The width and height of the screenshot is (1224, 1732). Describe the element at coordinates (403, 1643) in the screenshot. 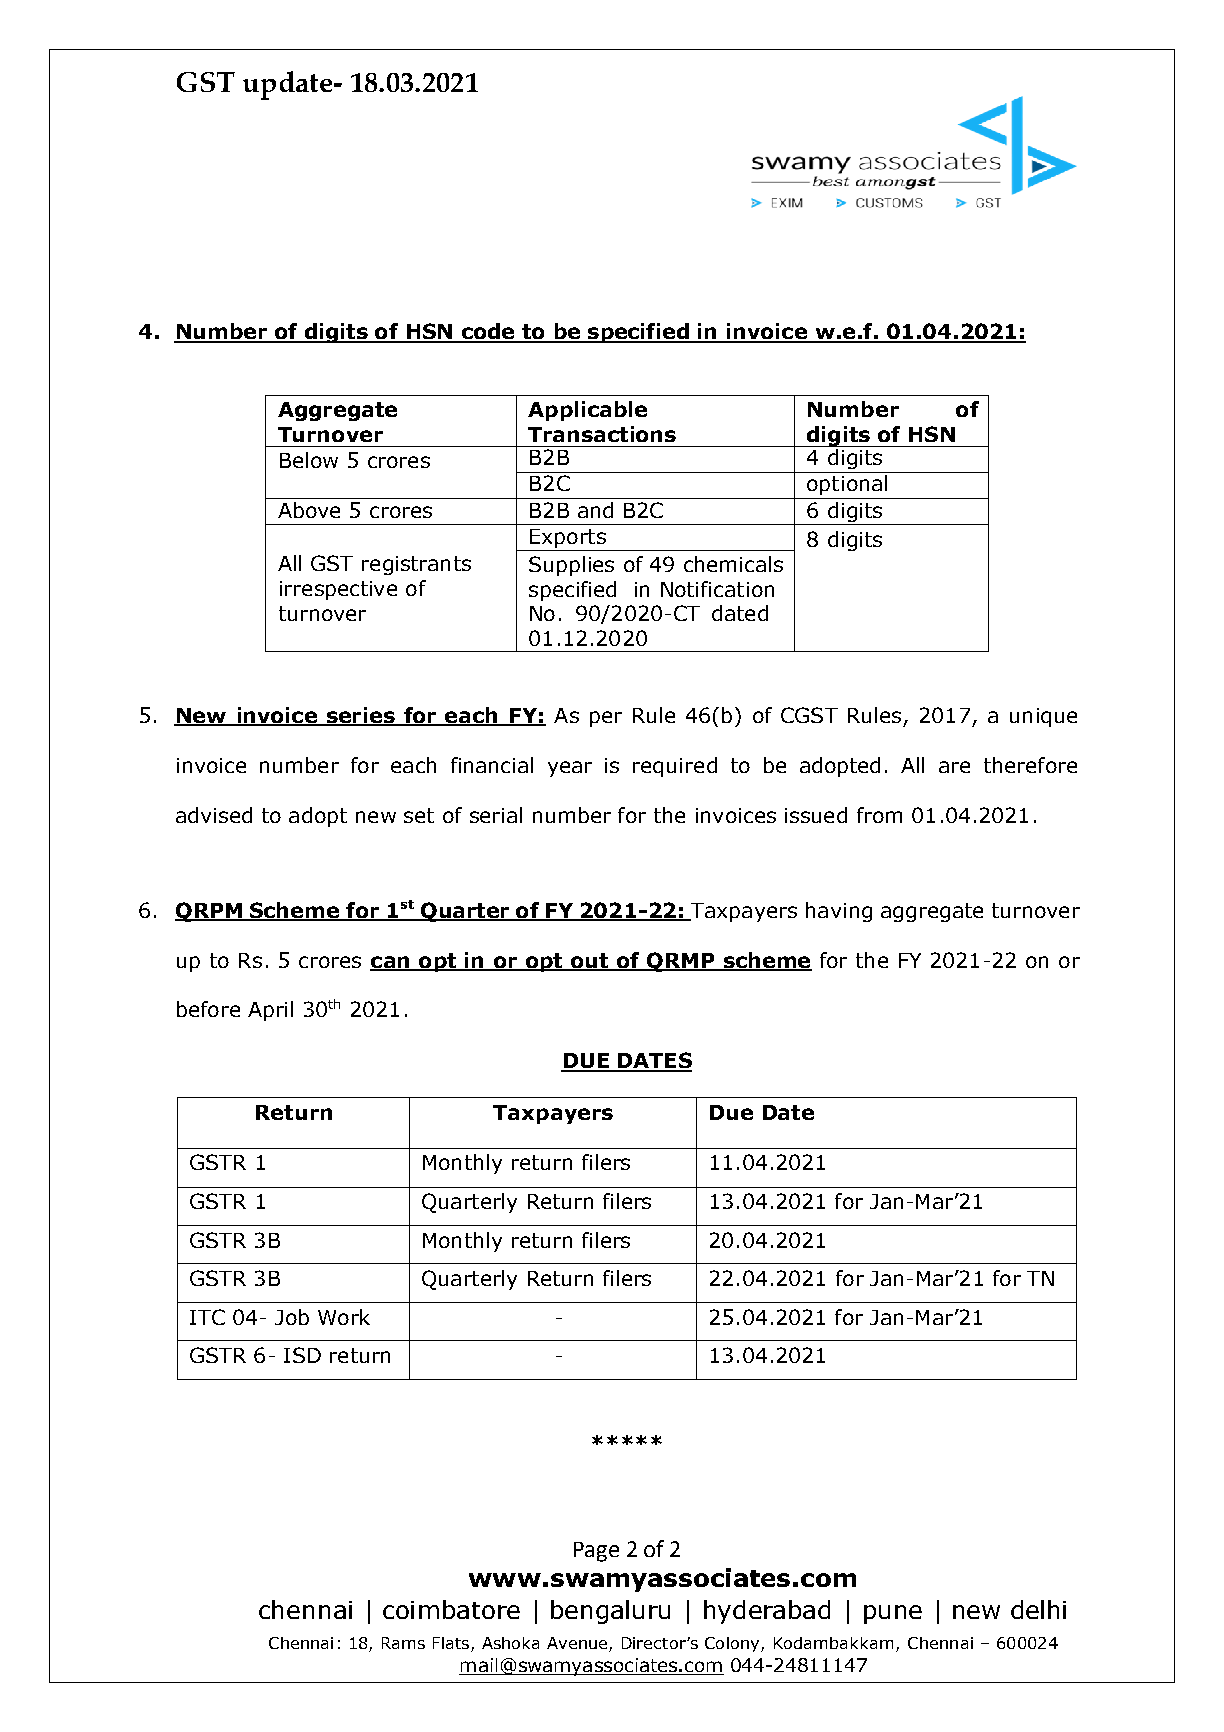

I see `Rams` at that location.
